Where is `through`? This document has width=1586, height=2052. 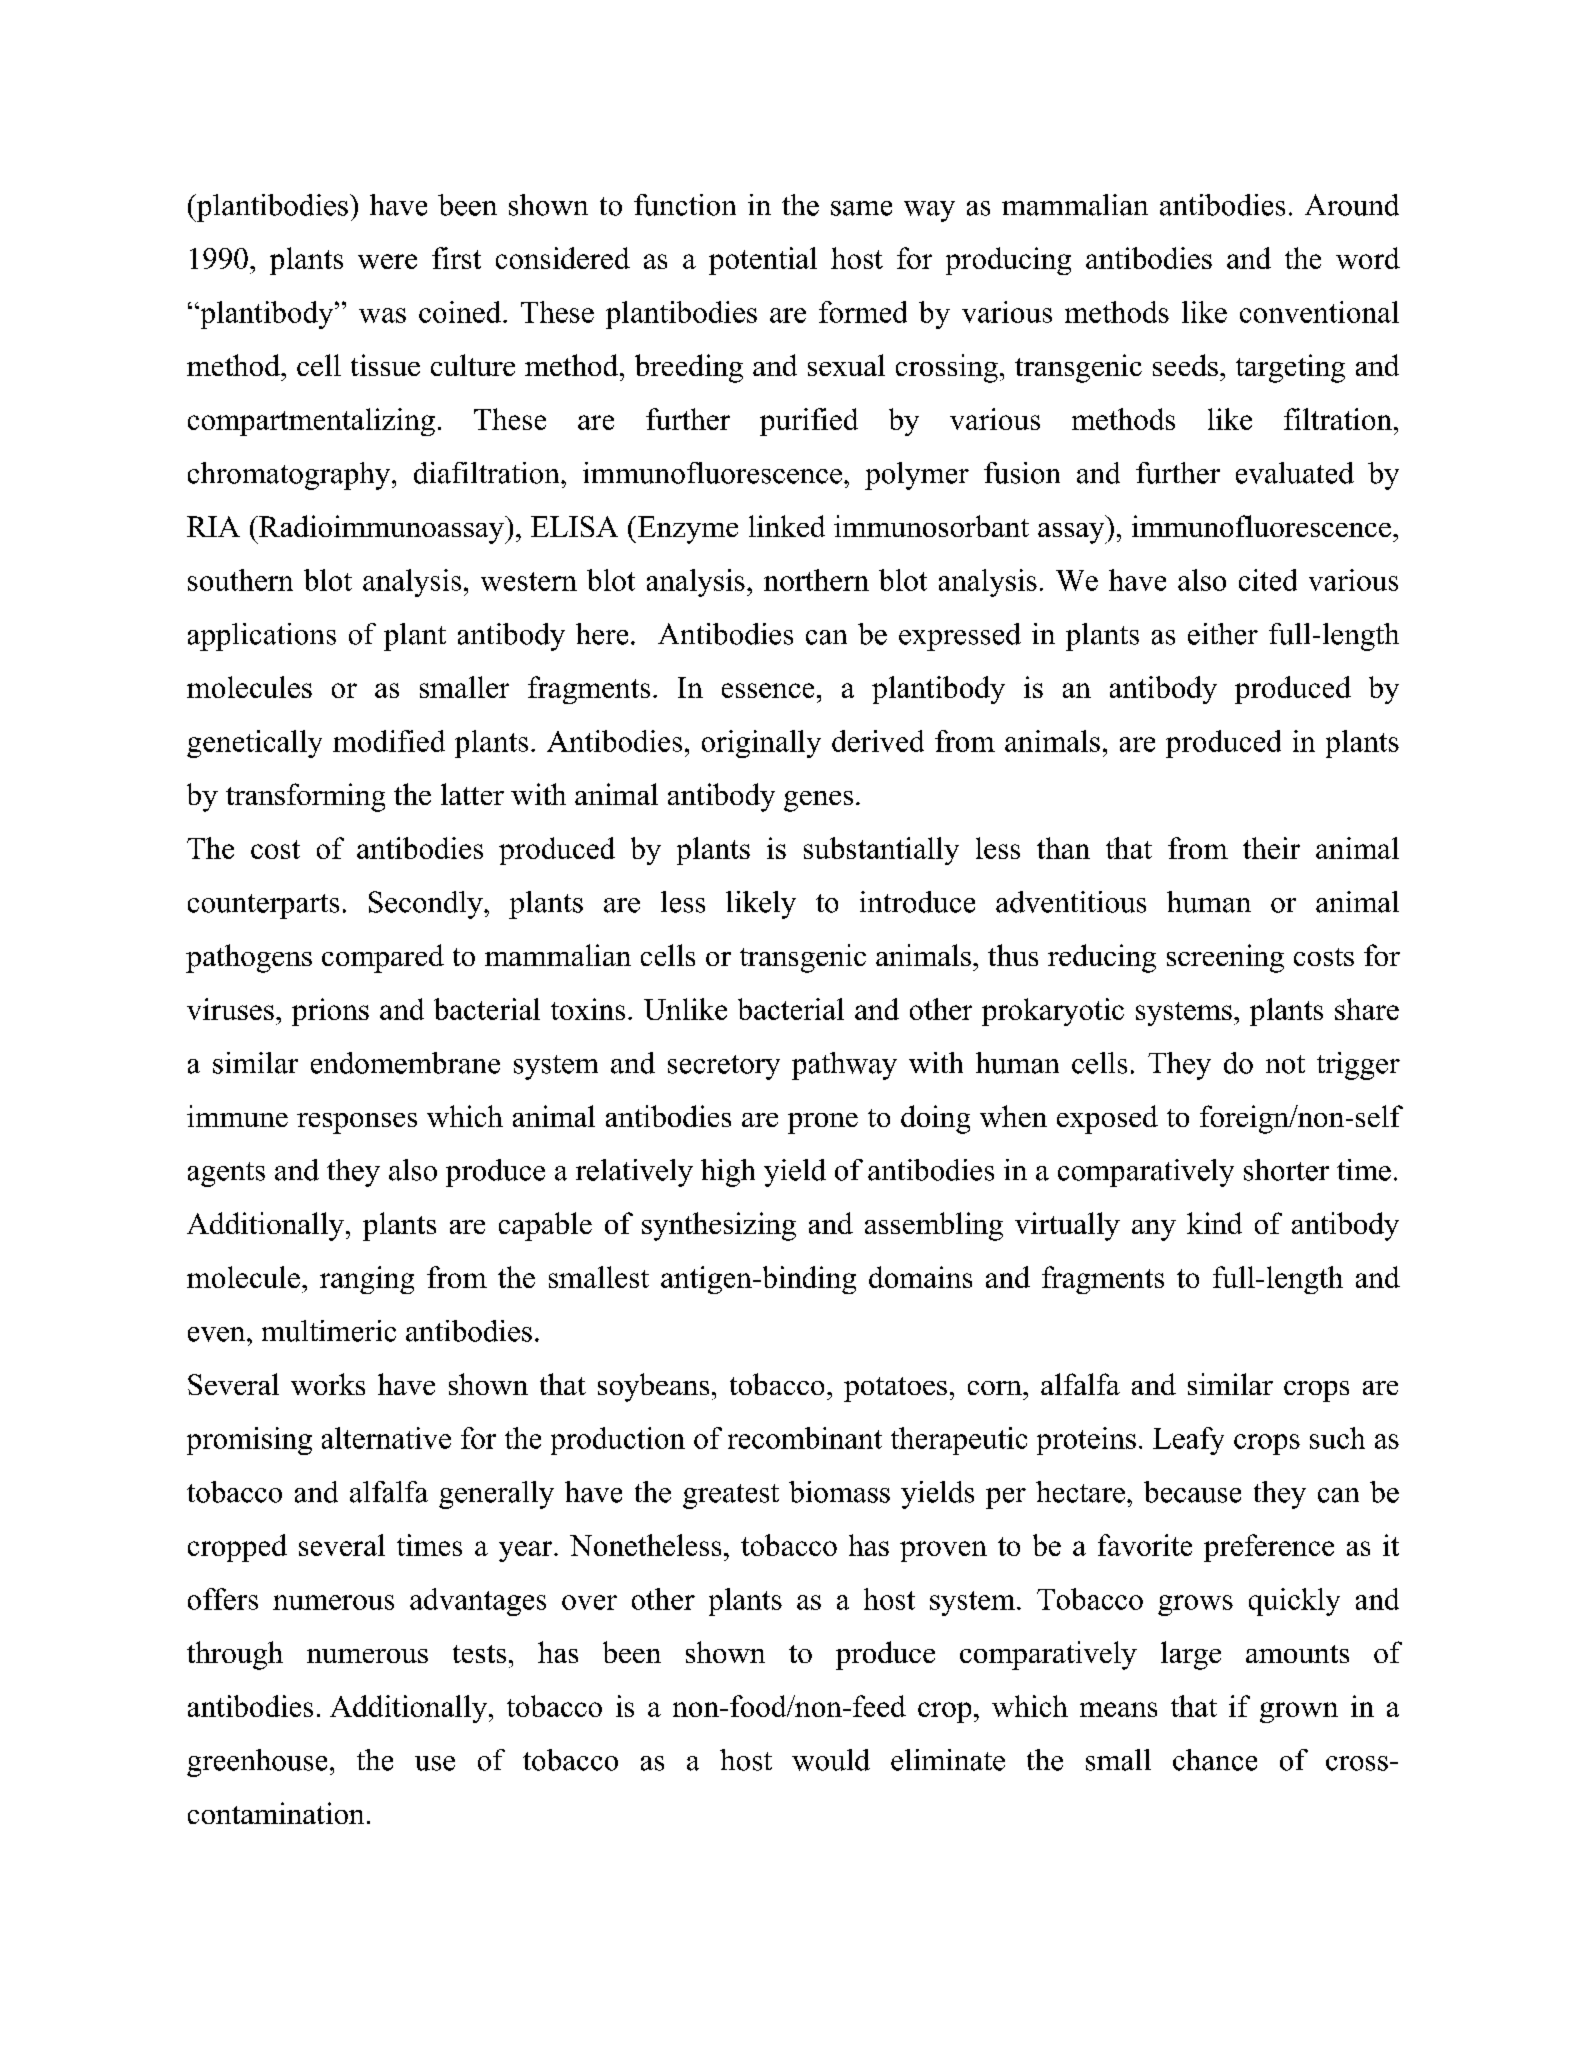
through is located at coordinates (235, 1655).
